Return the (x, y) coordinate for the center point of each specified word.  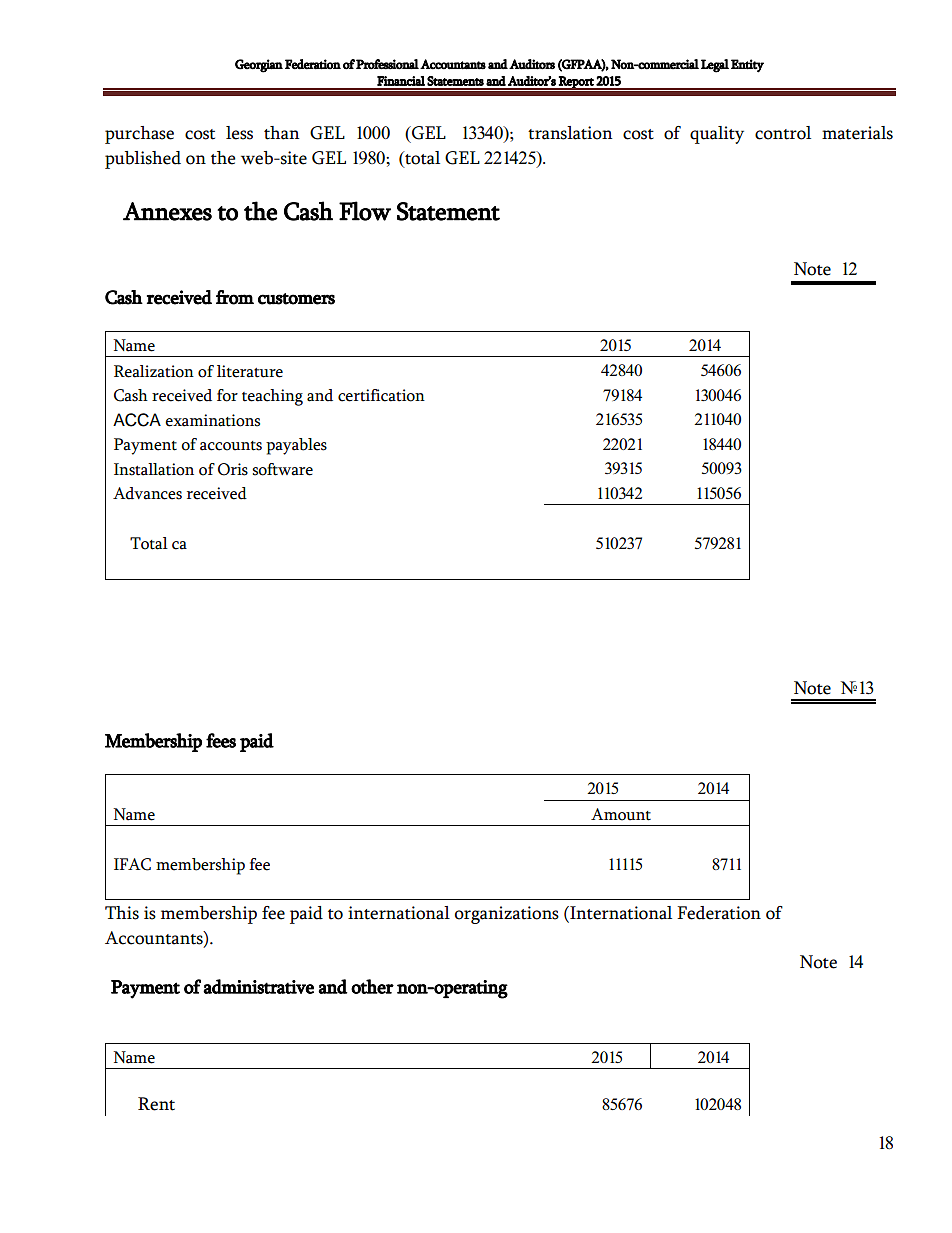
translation (570, 133)
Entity (747, 66)
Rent (156, 1104)
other (372, 986)
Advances (147, 493)
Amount (621, 814)
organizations (507, 915)
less (239, 133)
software (282, 469)
